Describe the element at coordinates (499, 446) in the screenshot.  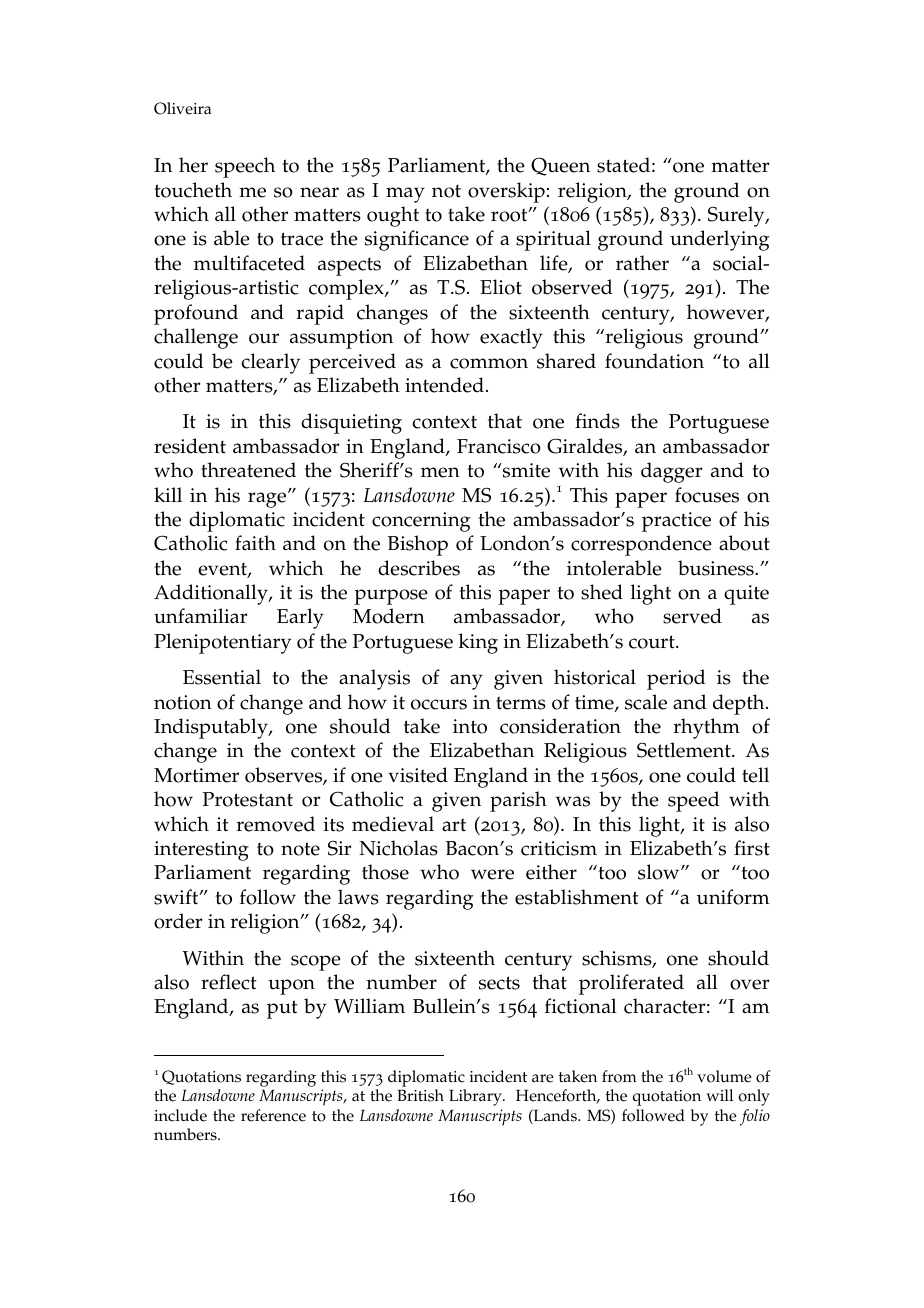
I see `Francisco` at that location.
